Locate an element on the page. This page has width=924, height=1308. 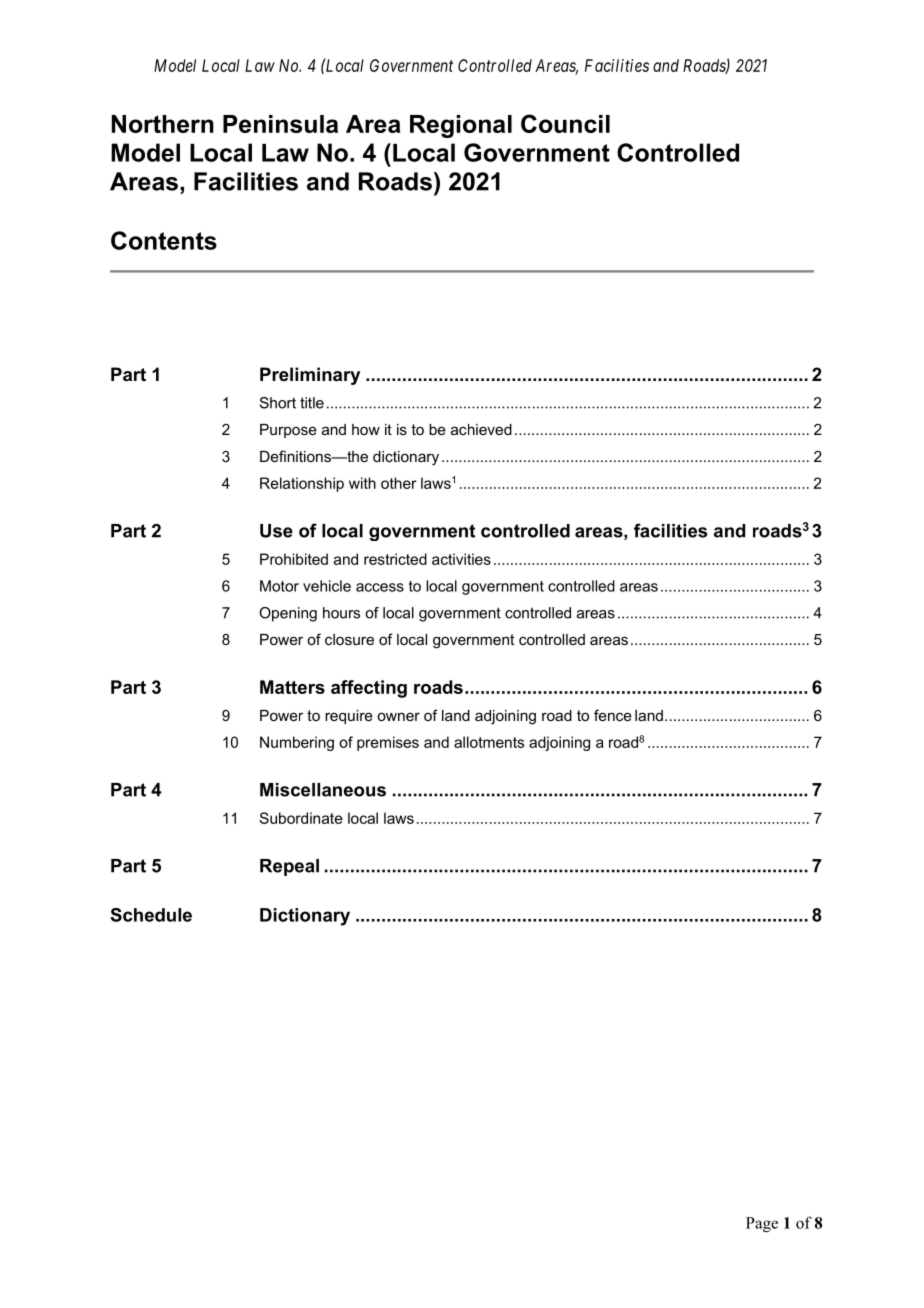
Council is located at coordinates (565, 123).
